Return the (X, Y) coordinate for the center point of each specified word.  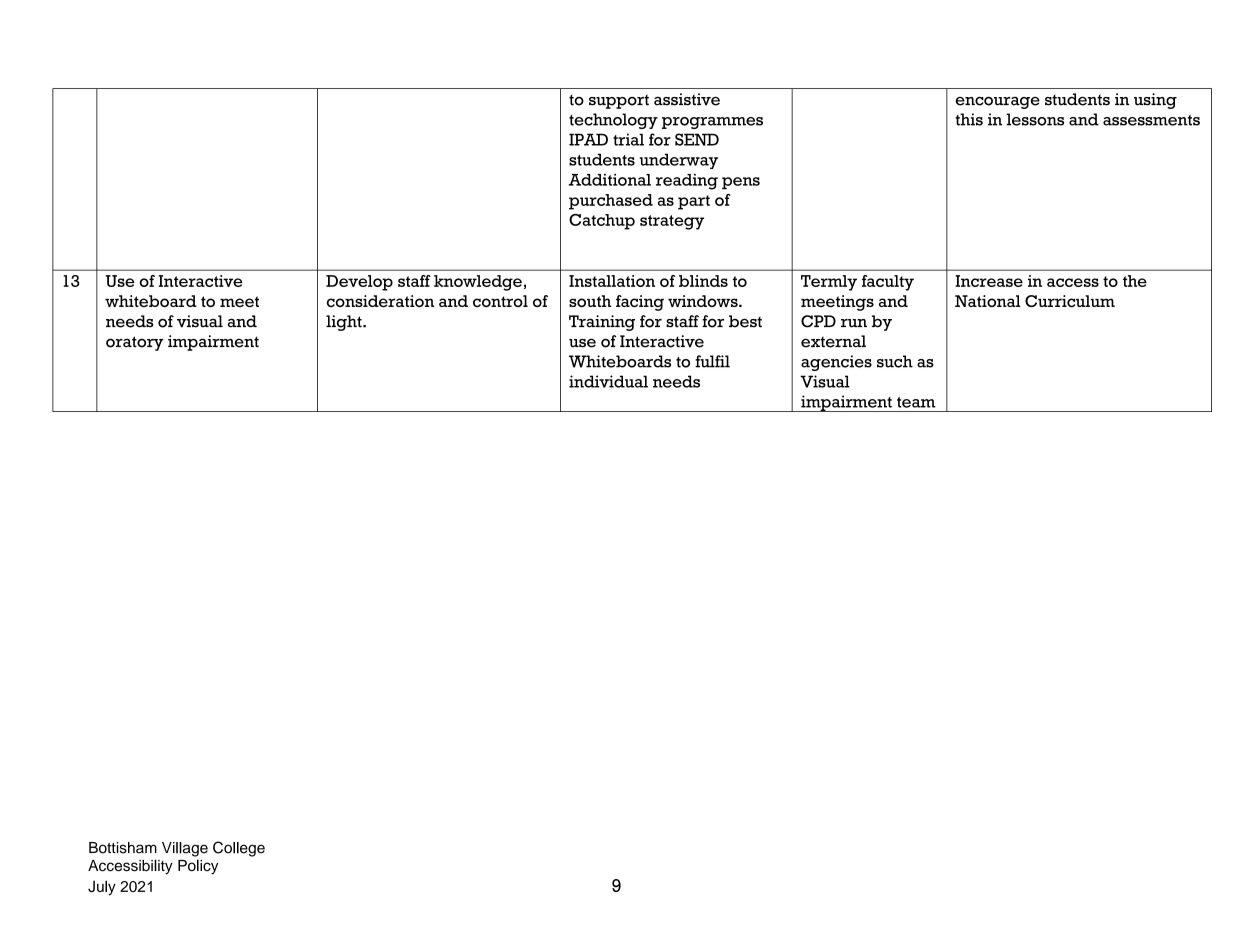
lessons (1035, 119)
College (239, 849)
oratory (135, 343)
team (916, 402)
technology (613, 121)
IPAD (588, 139)
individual (608, 381)
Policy (198, 867)
